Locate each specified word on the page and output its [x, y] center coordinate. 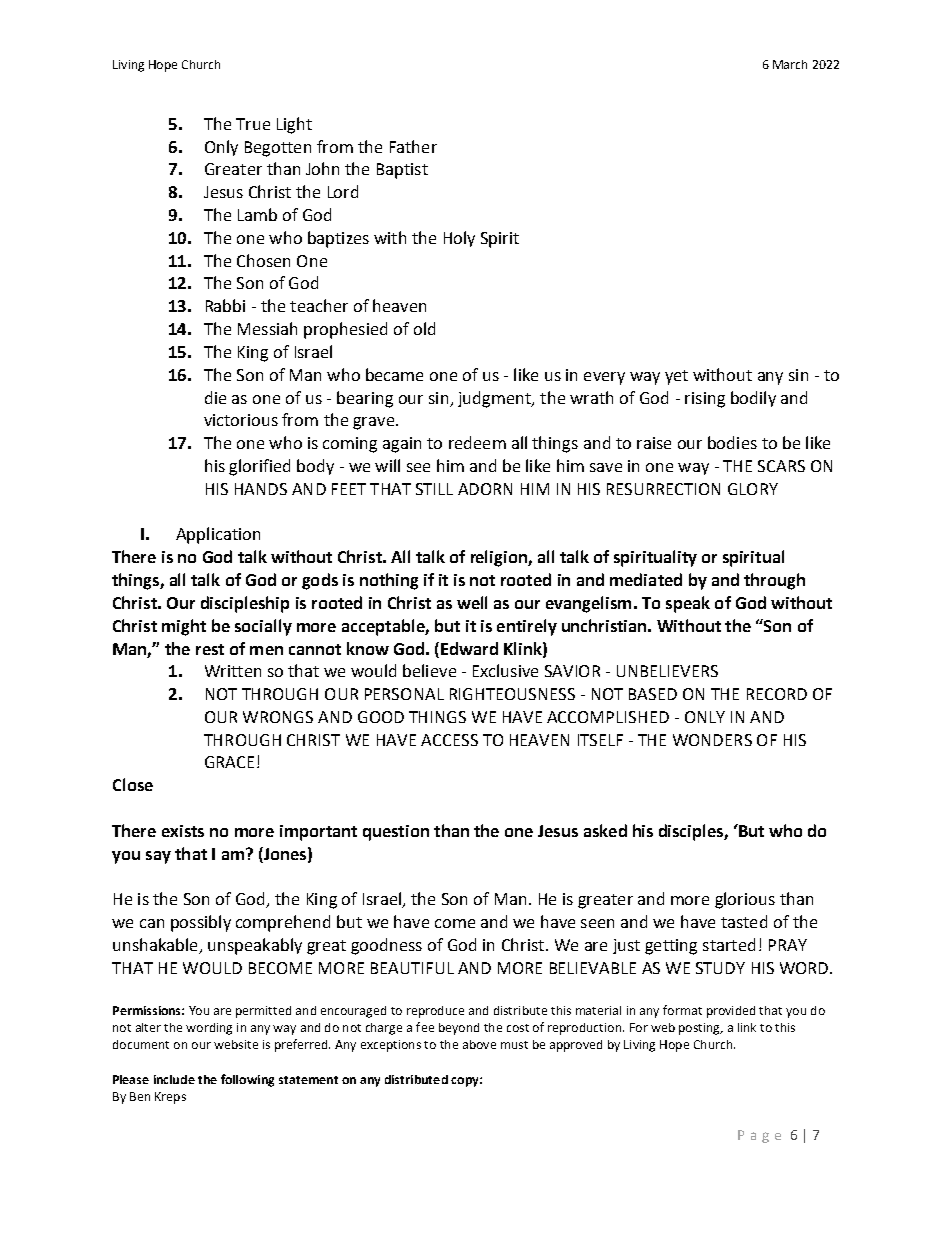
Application [218, 535]
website [236, 1044]
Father [413, 146]
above [479, 1044]
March [790, 64]
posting [700, 1029]
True [253, 124]
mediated [646, 579]
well [472, 602]
